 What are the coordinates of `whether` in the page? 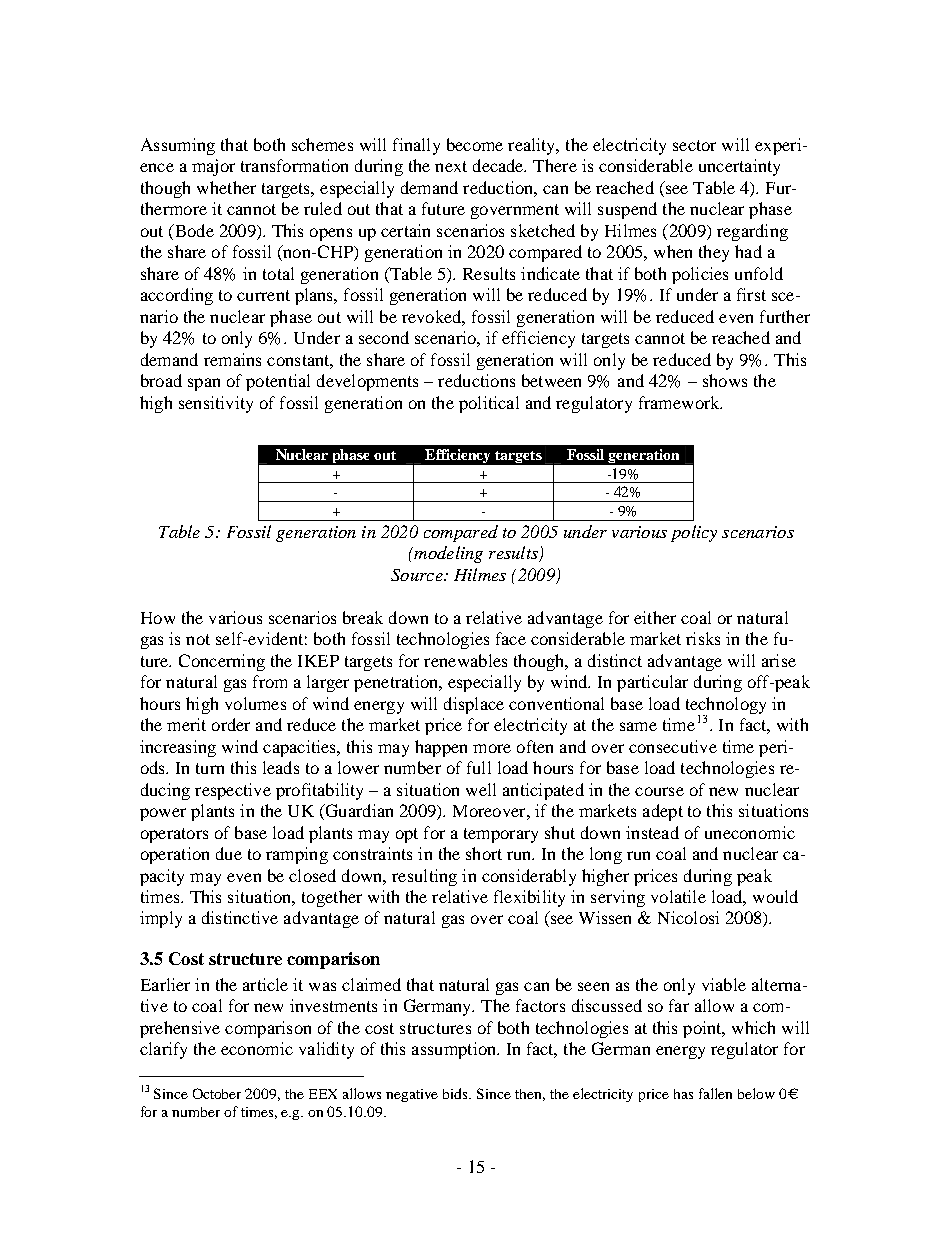 It's located at (226, 187).
